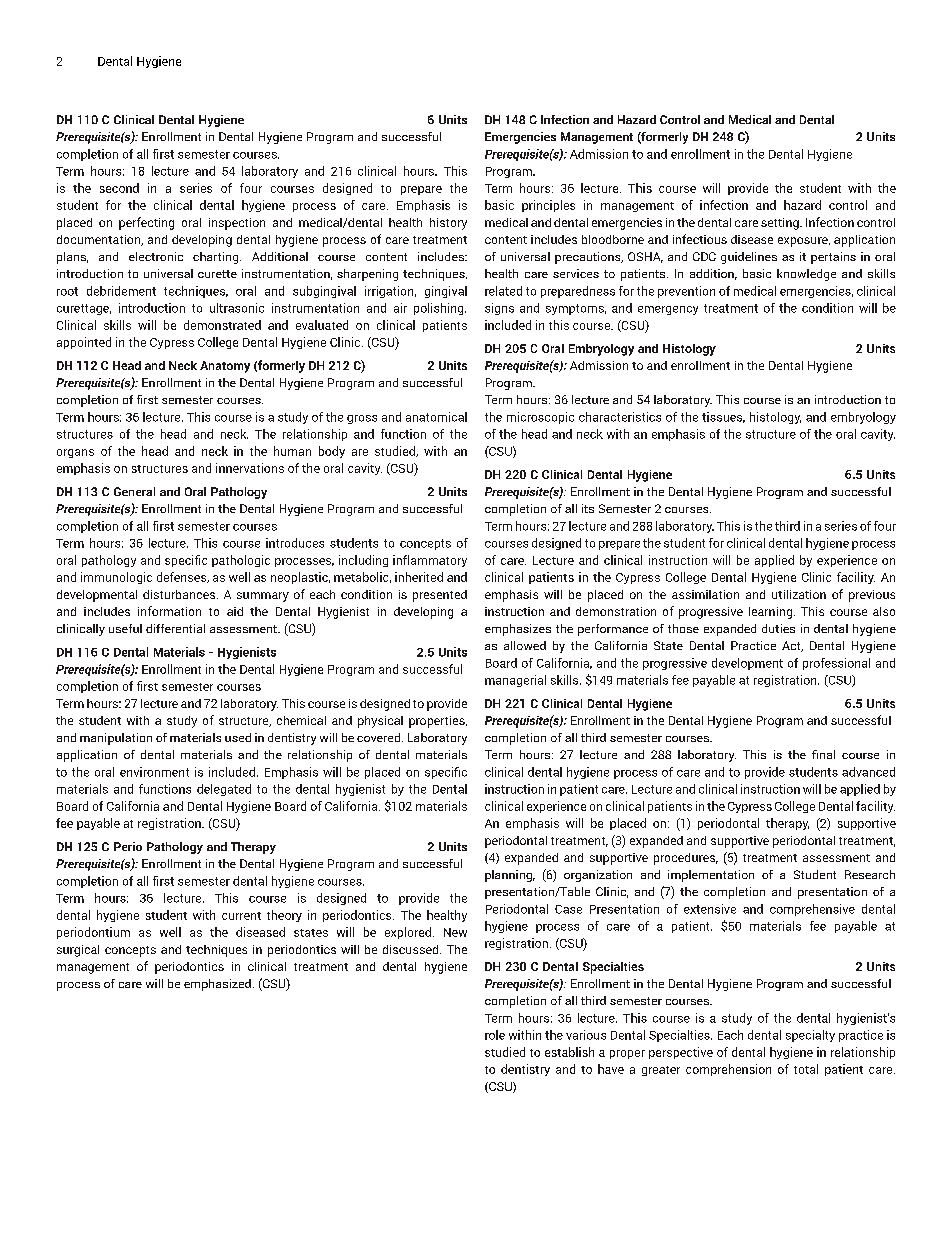 This page has height=1233, width=952. Describe the element at coordinates (175, 628) in the page. I see `differential` at that location.
